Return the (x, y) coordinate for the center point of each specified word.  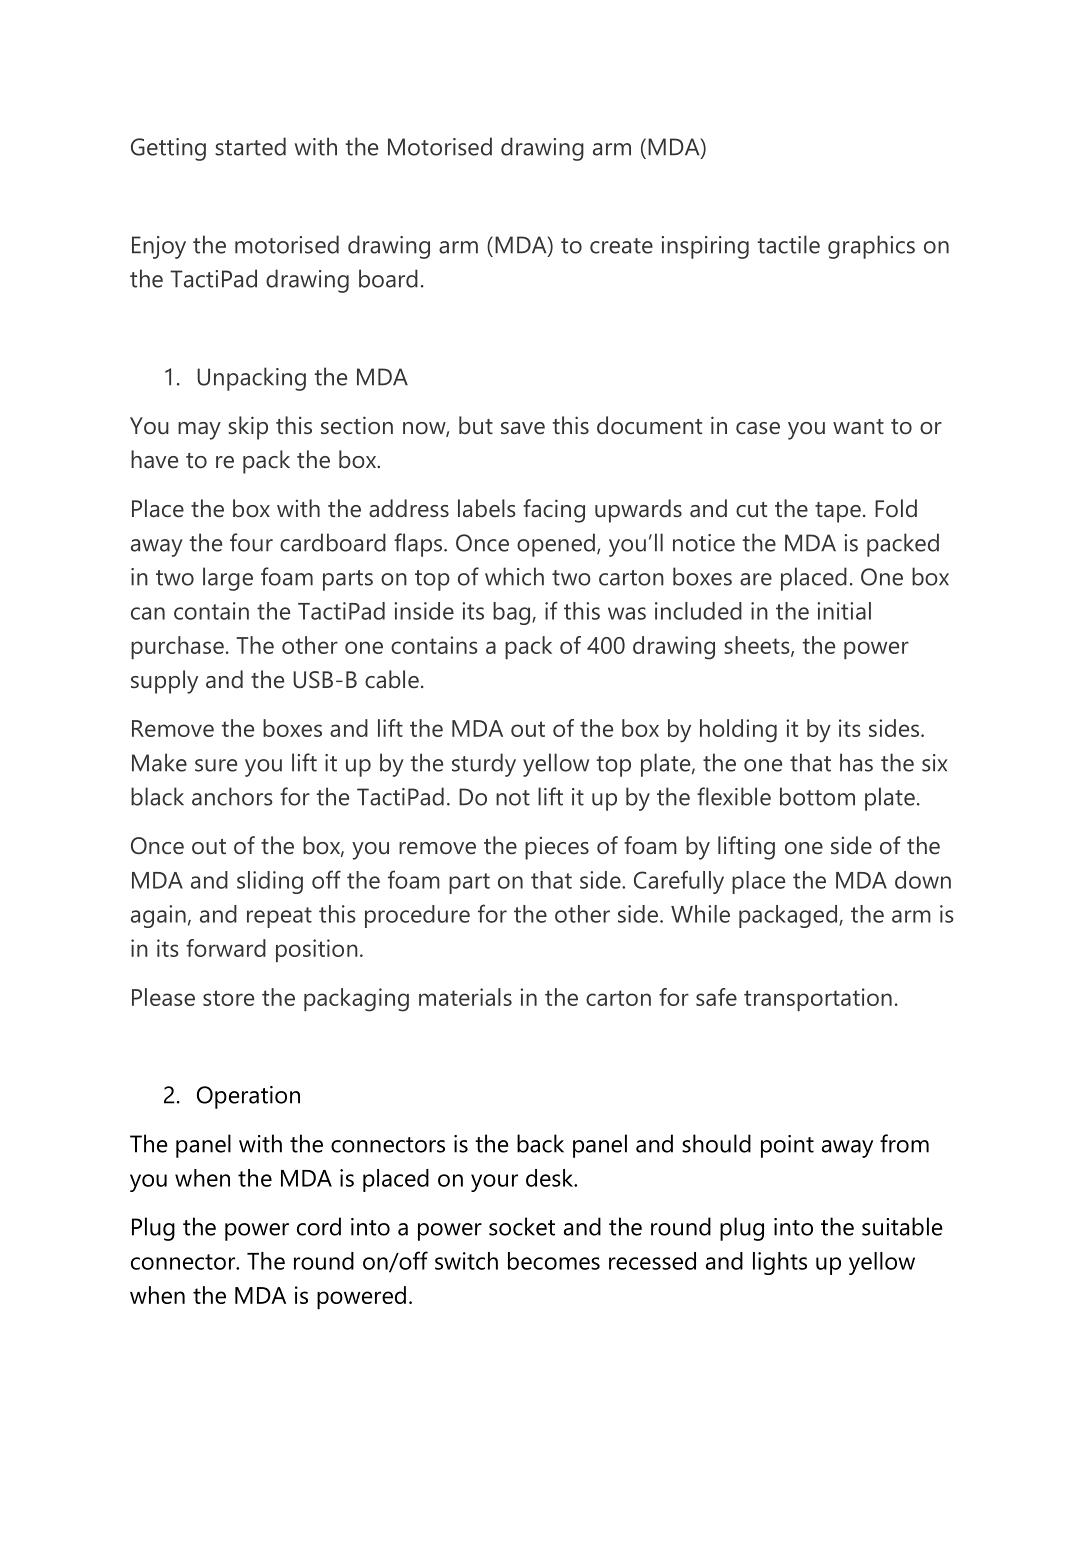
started (250, 146)
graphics (871, 247)
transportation (818, 999)
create (621, 246)
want (858, 426)
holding (738, 731)
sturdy (484, 765)
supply (164, 682)
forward (226, 948)
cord (319, 1226)
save (523, 428)
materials (465, 997)
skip (248, 428)
